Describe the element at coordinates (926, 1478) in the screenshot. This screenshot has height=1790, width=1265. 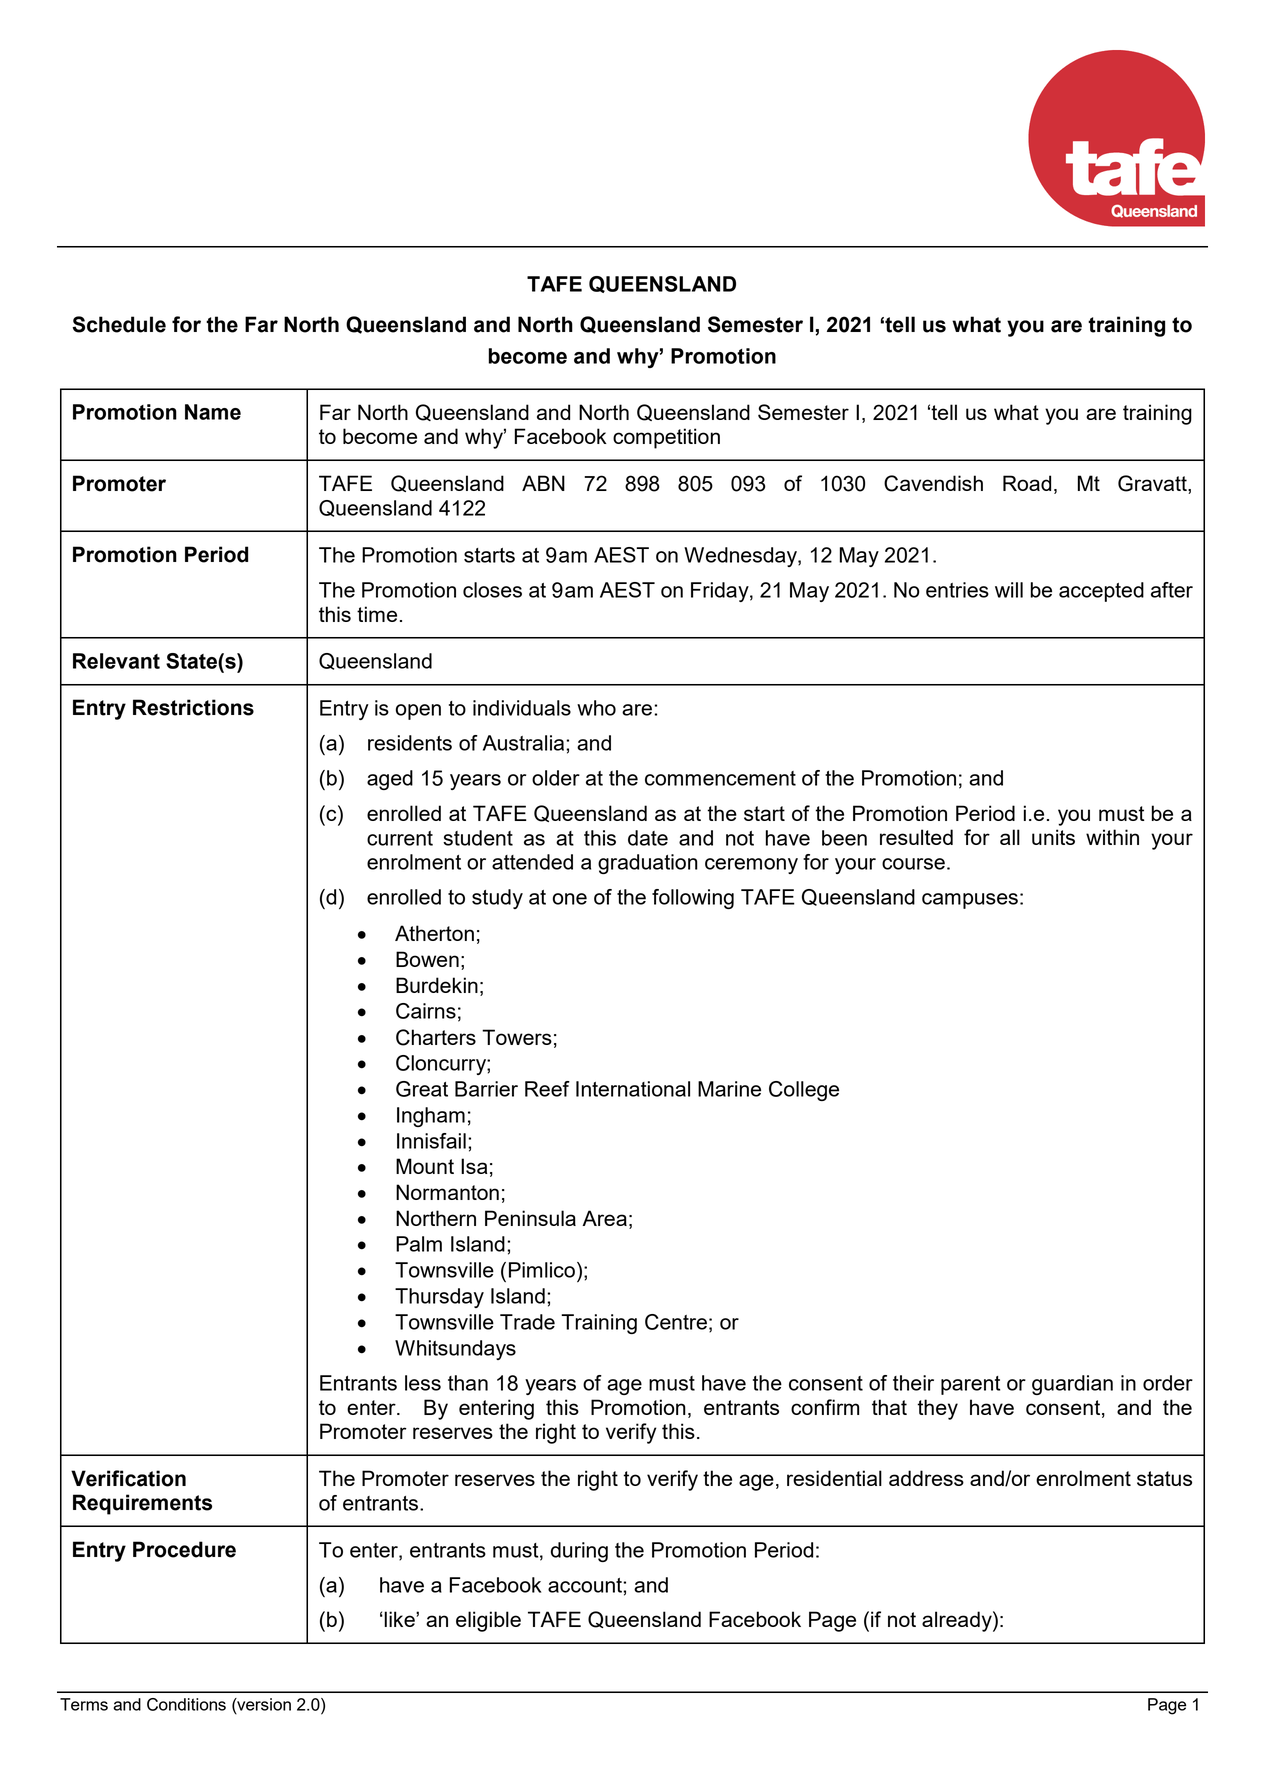
I see `address` at that location.
